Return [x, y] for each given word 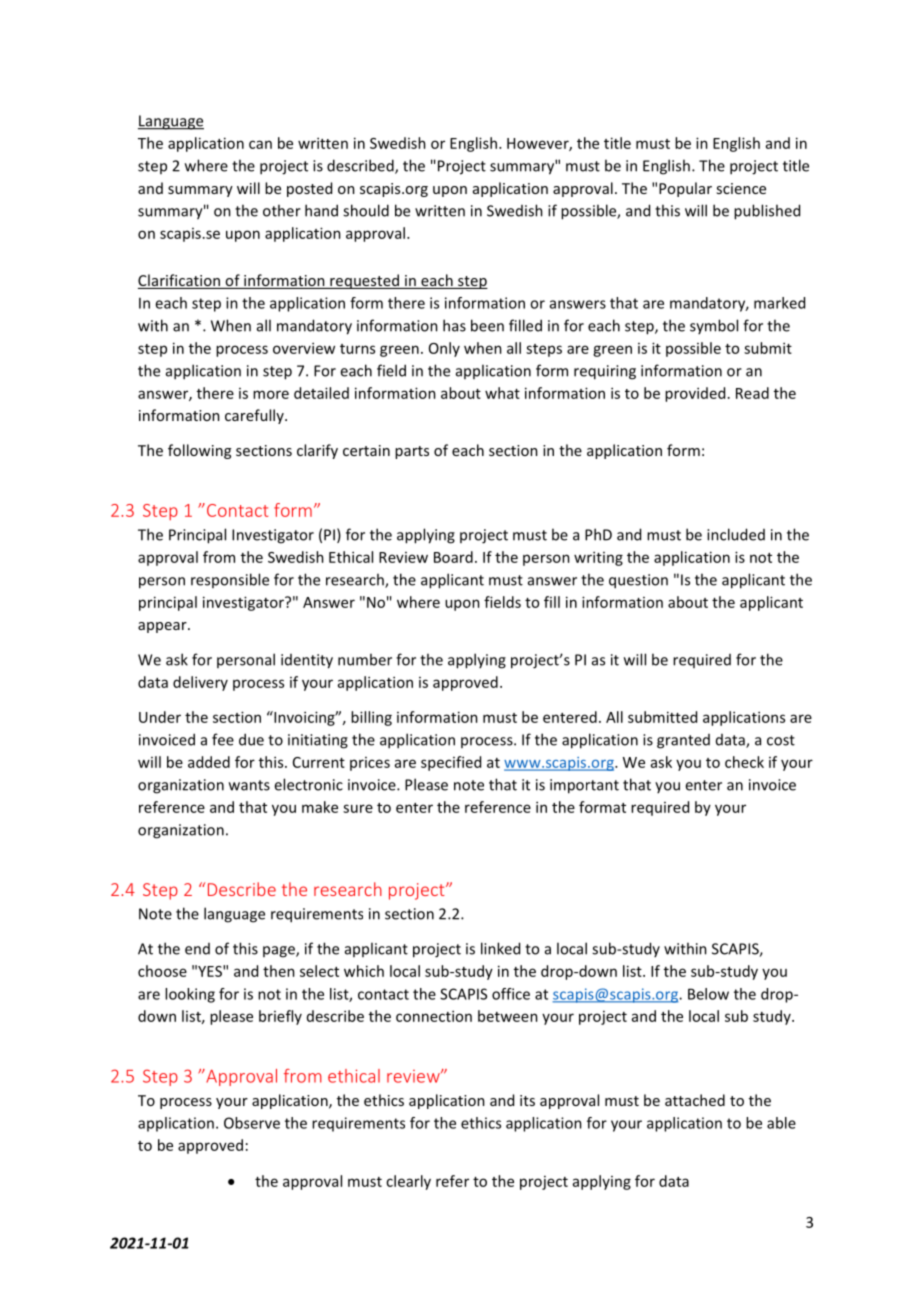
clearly [408, 1182]
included [736, 534]
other [282, 210]
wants [249, 785]
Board [453, 557]
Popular [685, 189]
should [366, 210]
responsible [230, 580]
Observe [252, 1123]
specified [451, 763]
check [744, 762]
